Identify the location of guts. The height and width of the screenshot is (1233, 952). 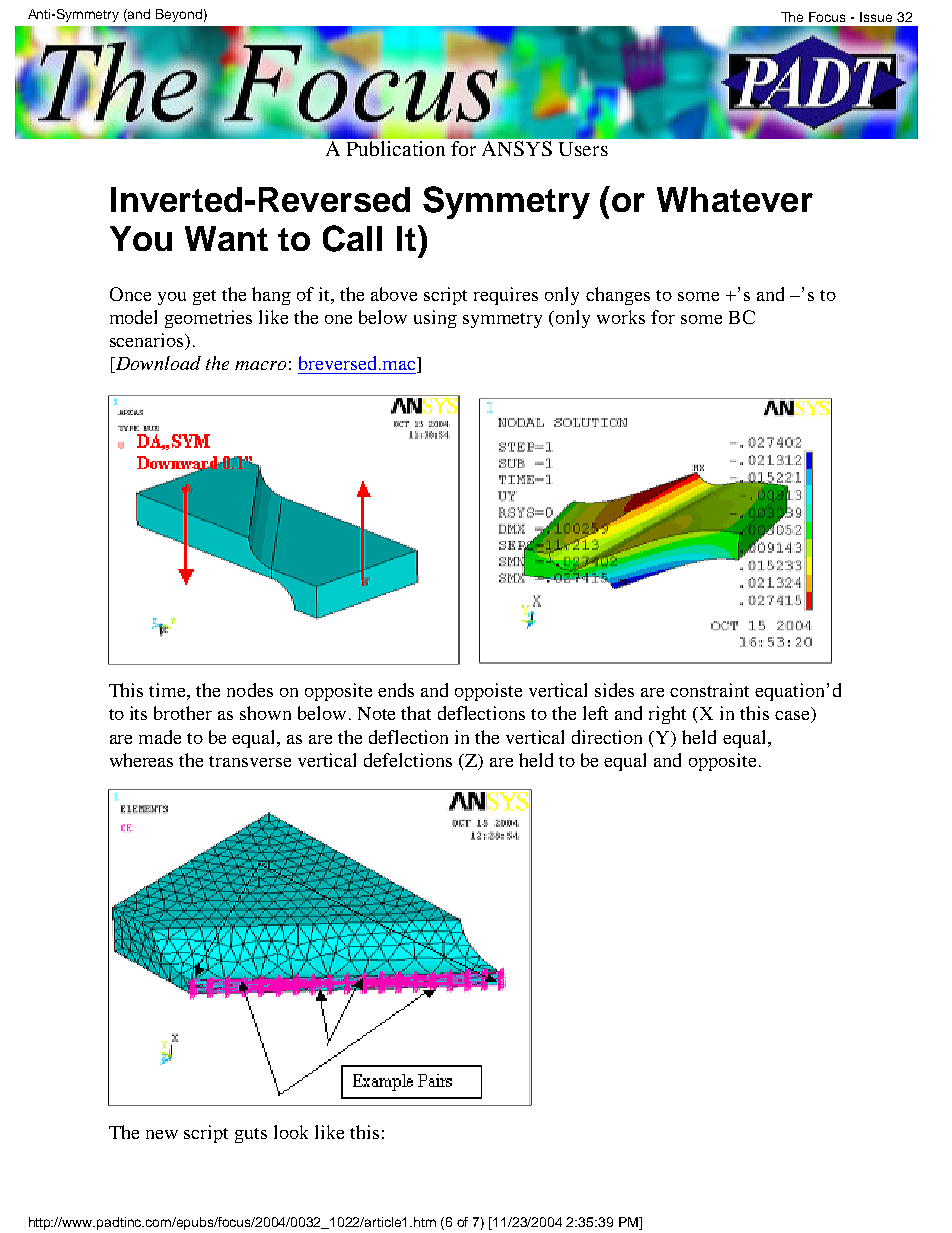
(251, 1135).
